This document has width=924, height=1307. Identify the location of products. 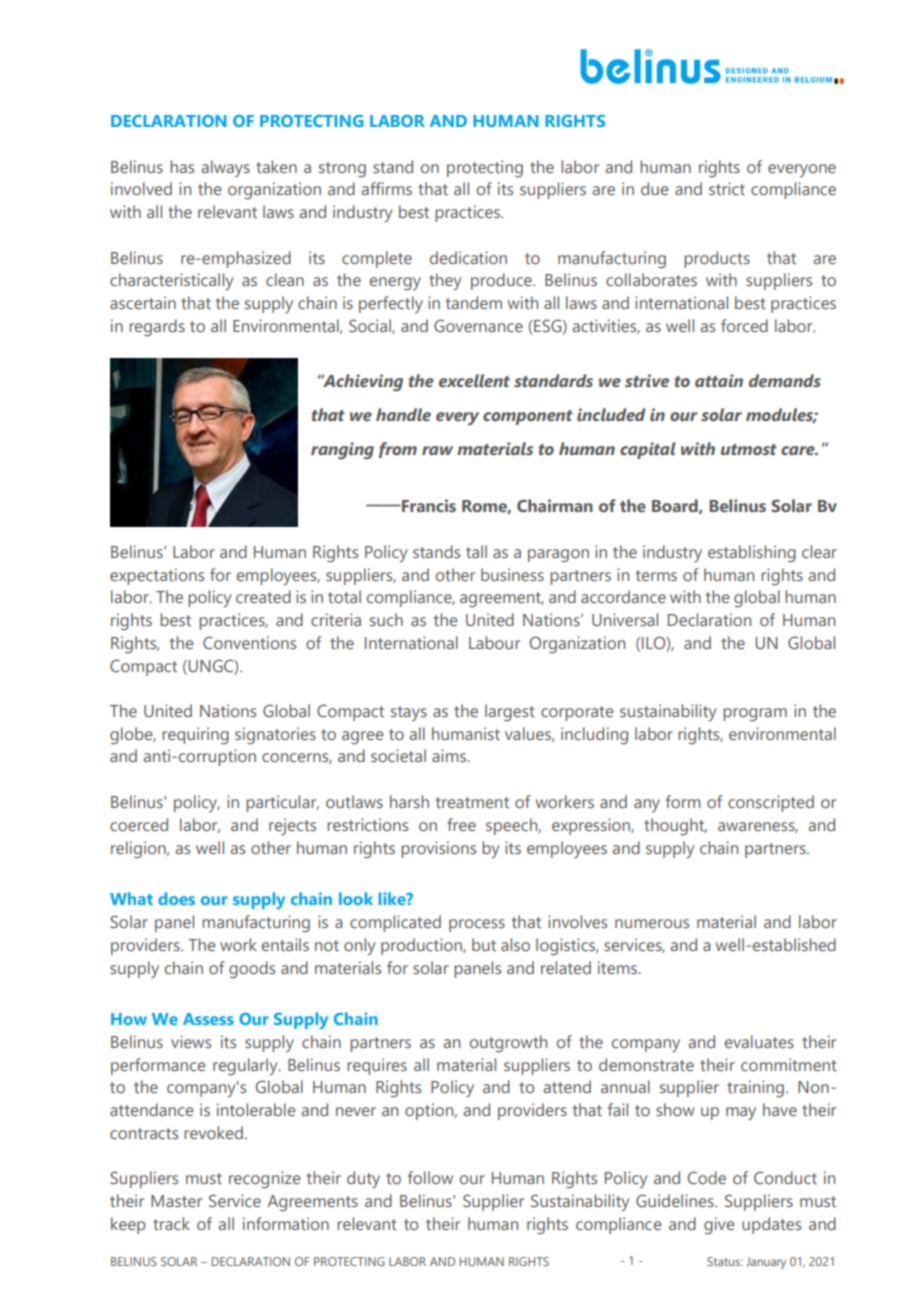
(717, 259).
